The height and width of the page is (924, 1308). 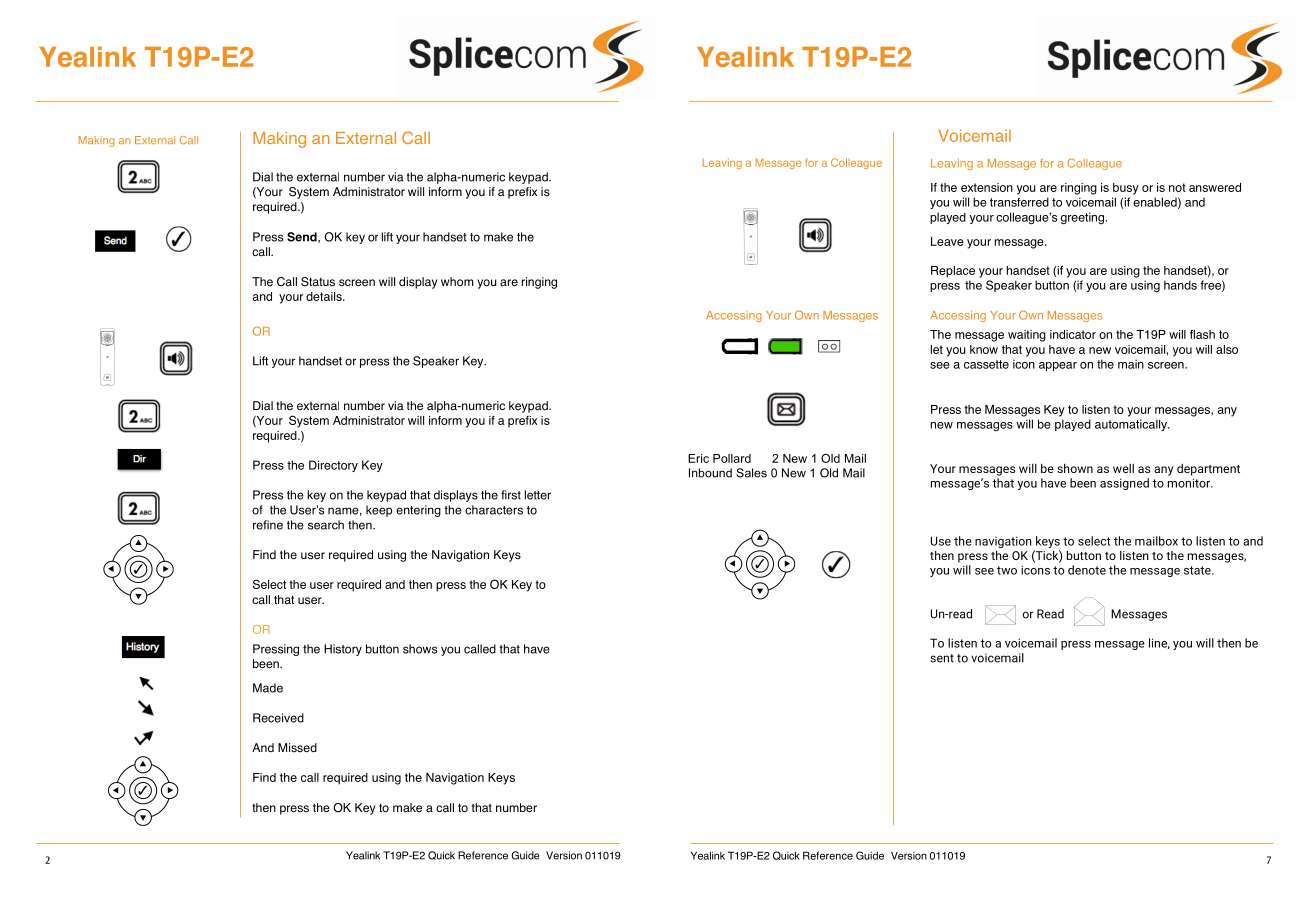 I want to click on well, so click(x=1123, y=468).
